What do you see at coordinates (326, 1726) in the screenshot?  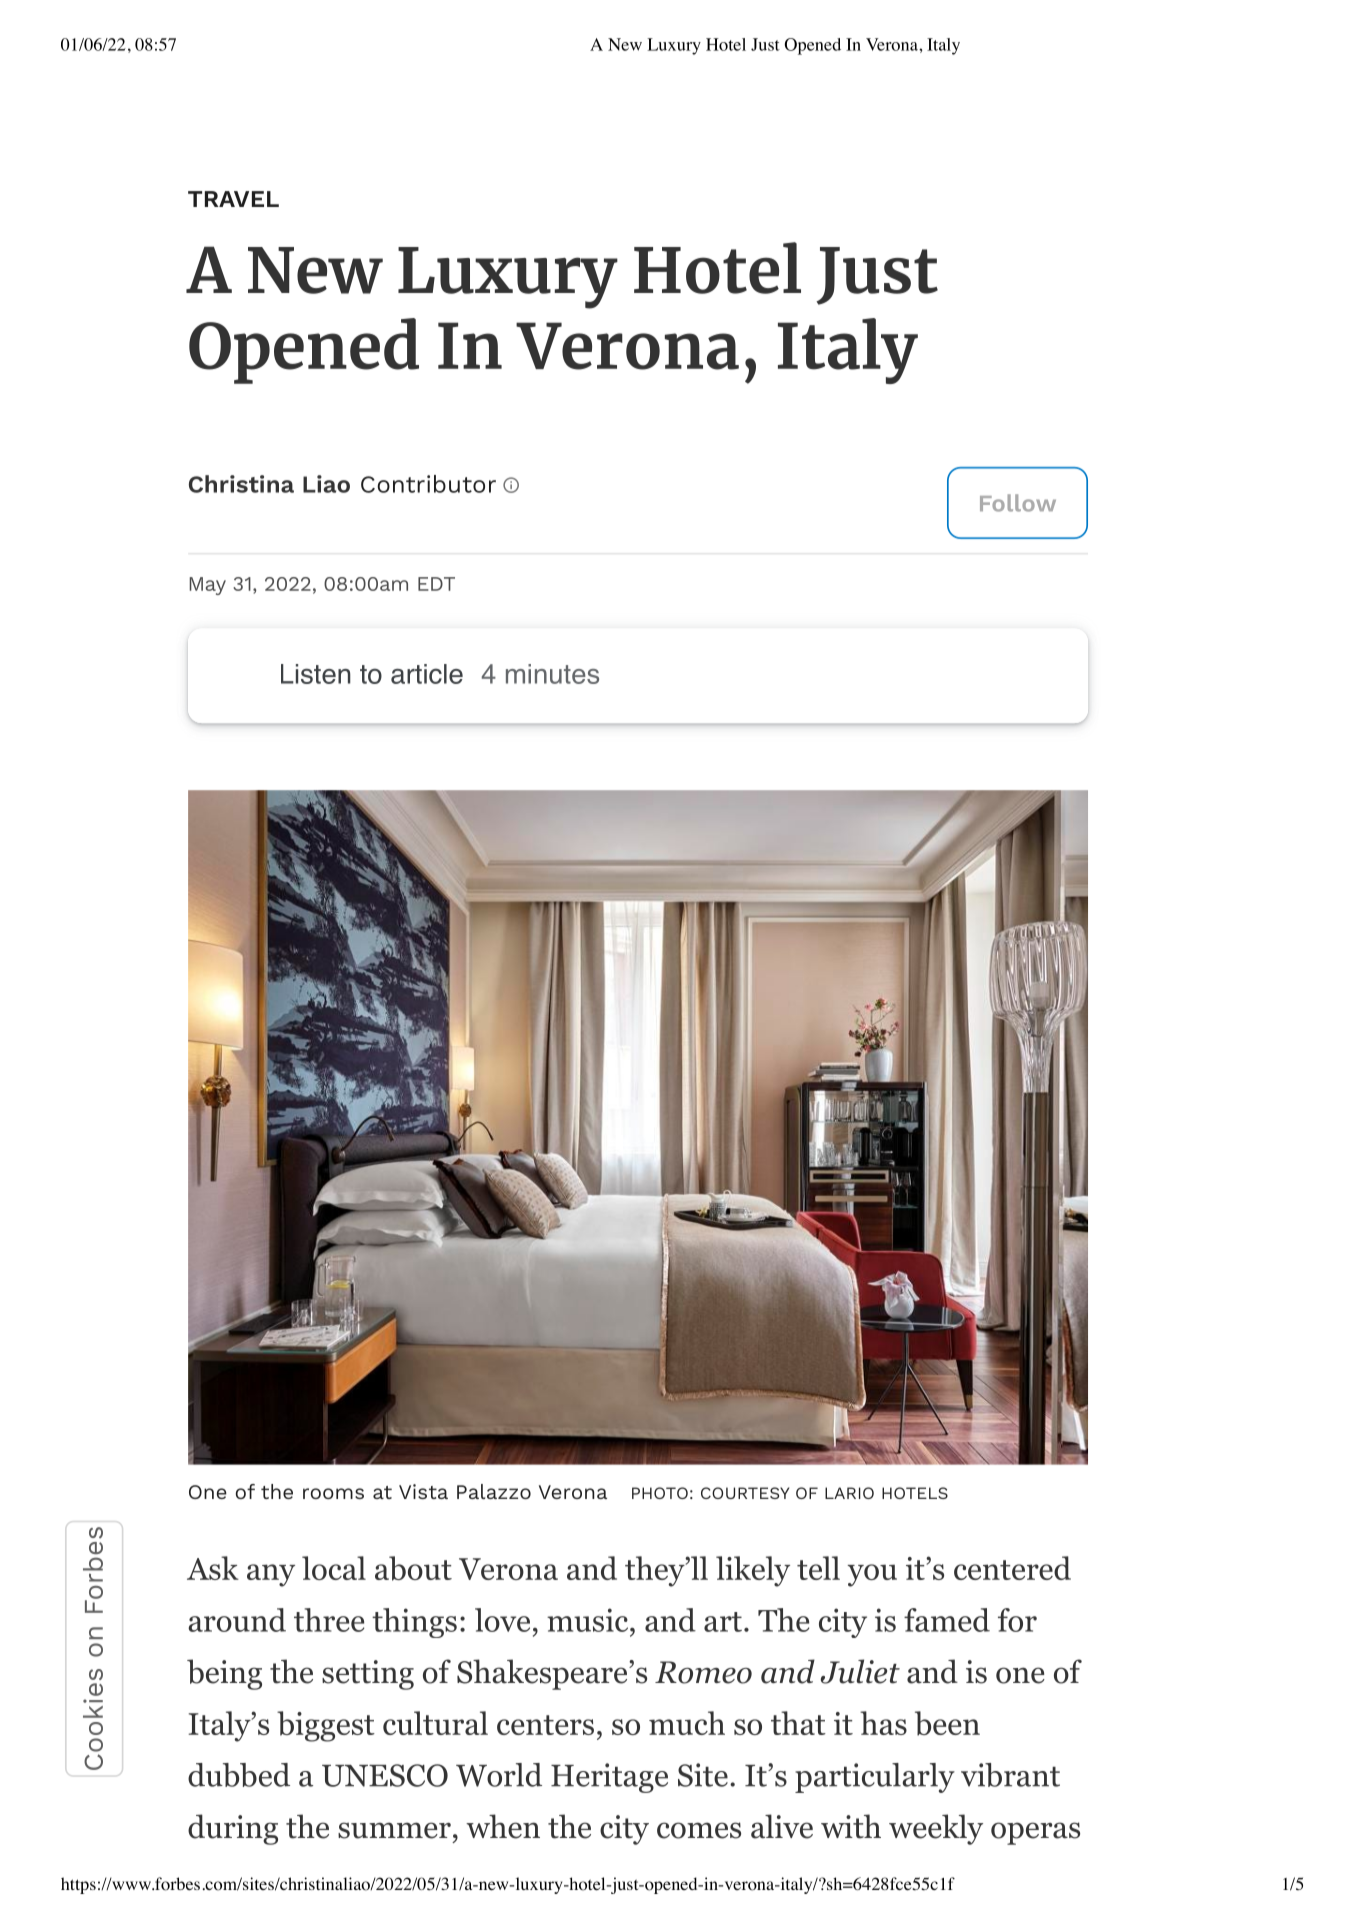 I see `biggest` at bounding box center [326, 1726].
